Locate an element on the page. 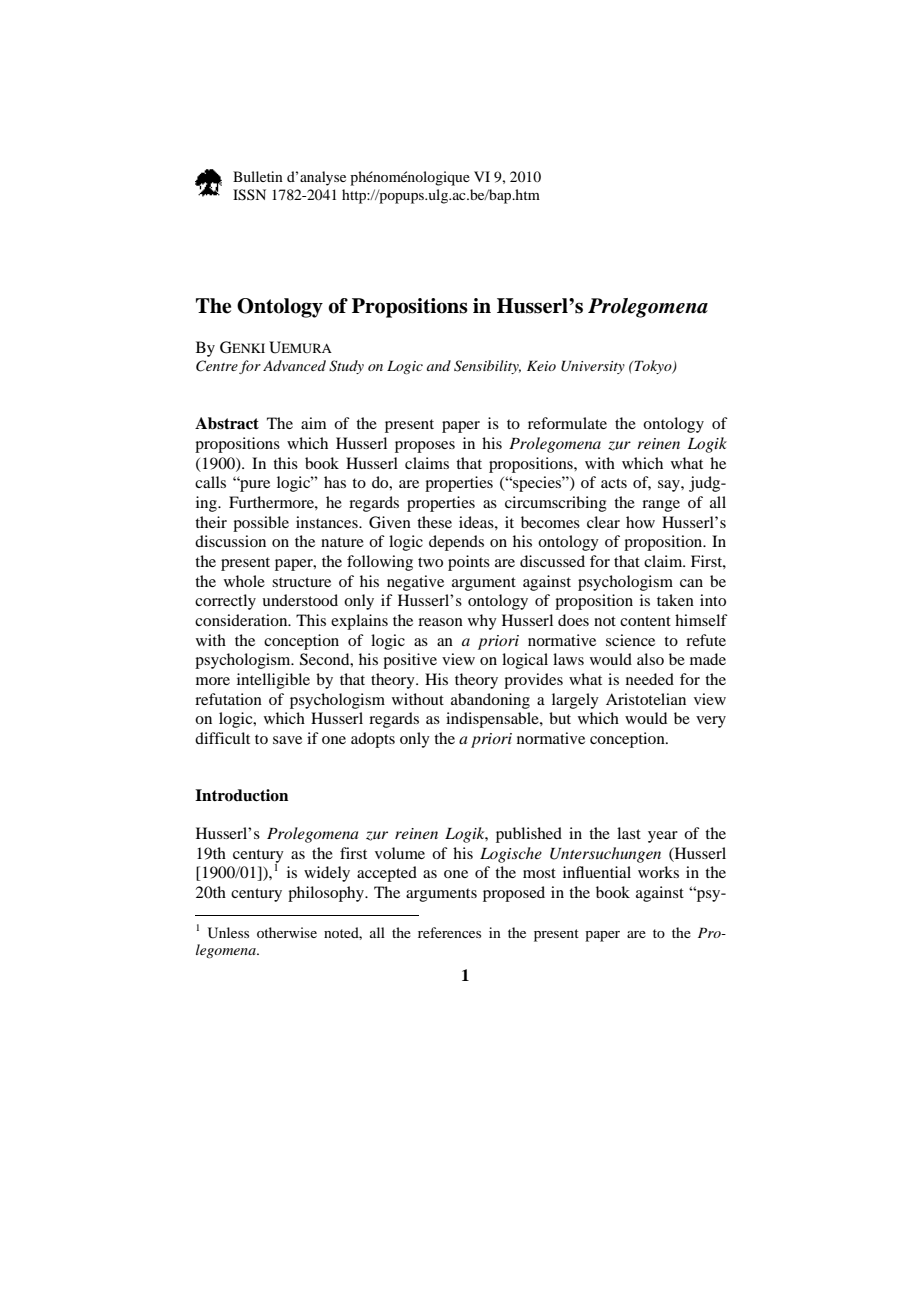  Bulletin is located at coordinates (258, 176).
